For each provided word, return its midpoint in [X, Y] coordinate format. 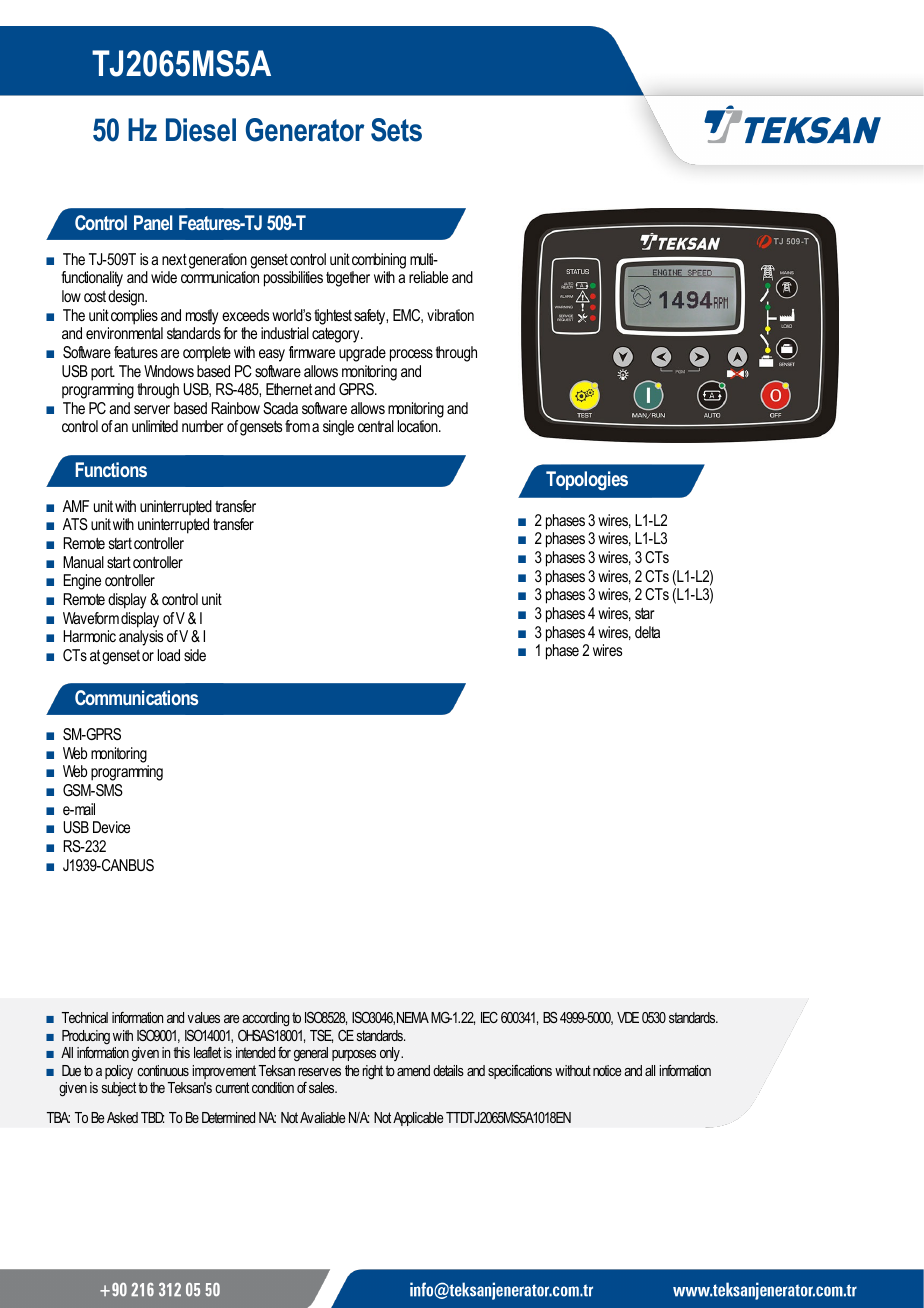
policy [119, 1072]
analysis [141, 638]
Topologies [587, 480]
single [338, 428]
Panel [153, 222]
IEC [489, 1017]
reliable [428, 277]
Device [111, 827]
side [195, 655]
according [265, 1019]
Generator [305, 130]
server [152, 409]
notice [607, 1070]
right [373, 1072]
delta [647, 632]
